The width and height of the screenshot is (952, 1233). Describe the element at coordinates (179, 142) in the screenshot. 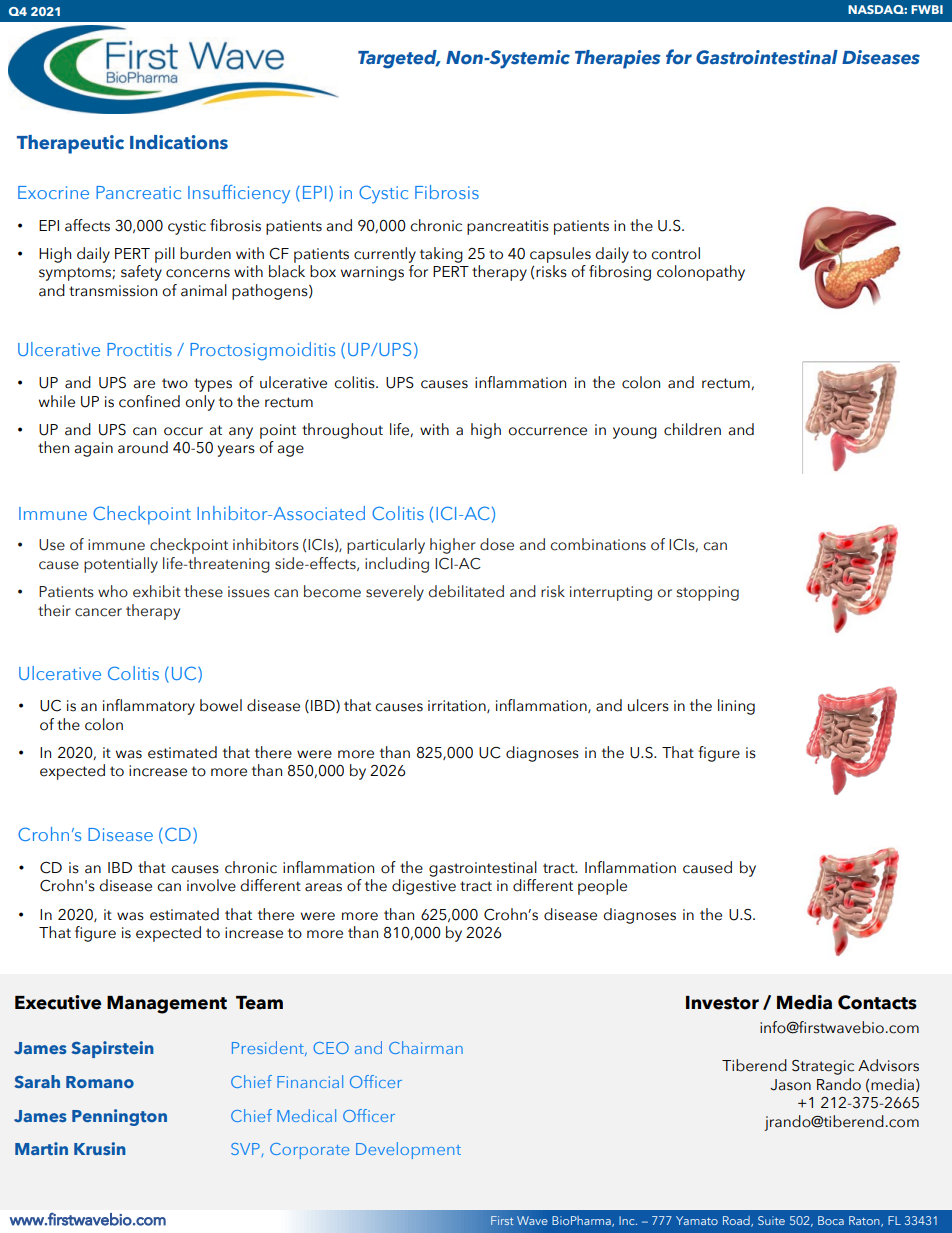

I see `Indications` at that location.
